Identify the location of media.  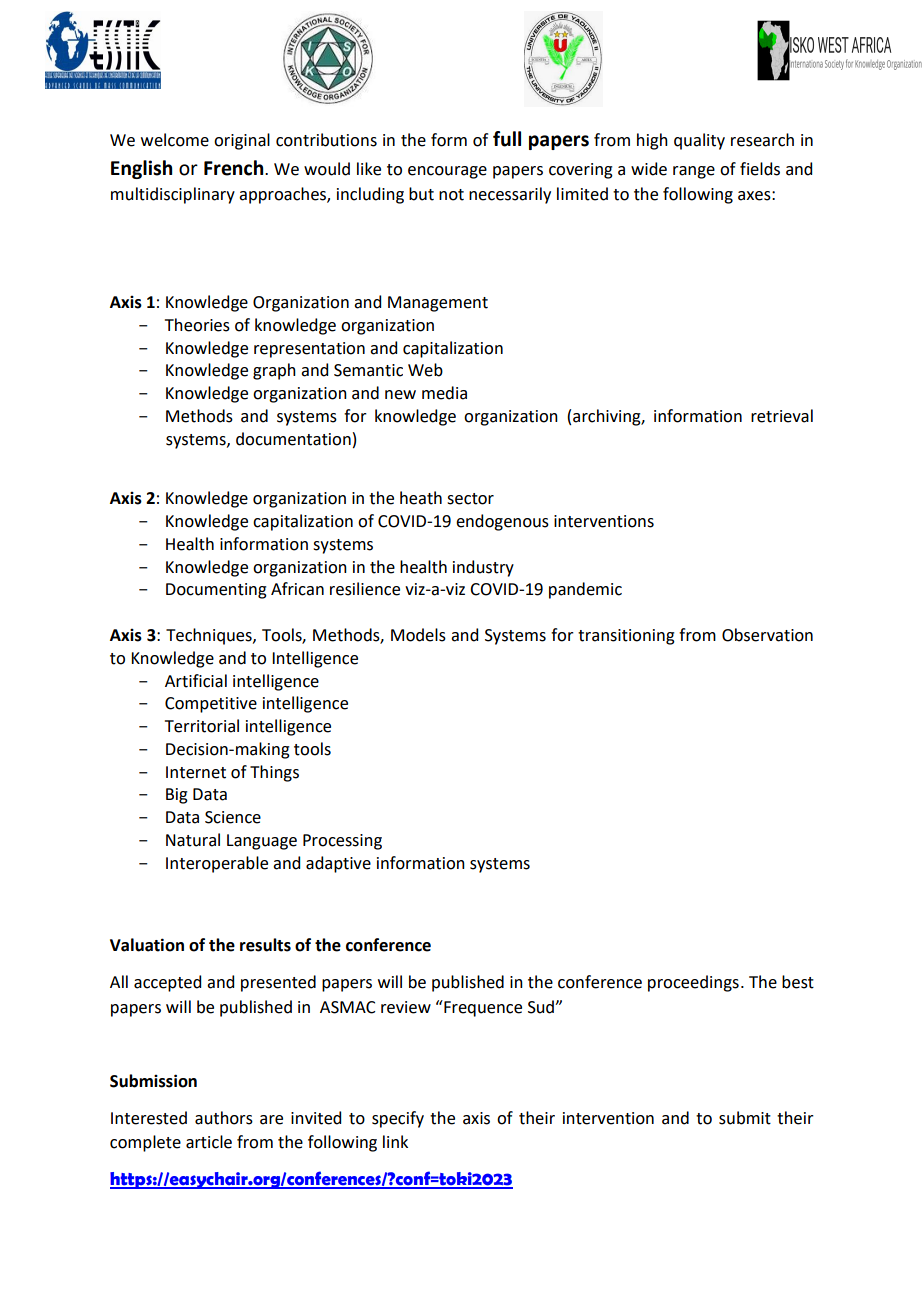
(444, 393).
